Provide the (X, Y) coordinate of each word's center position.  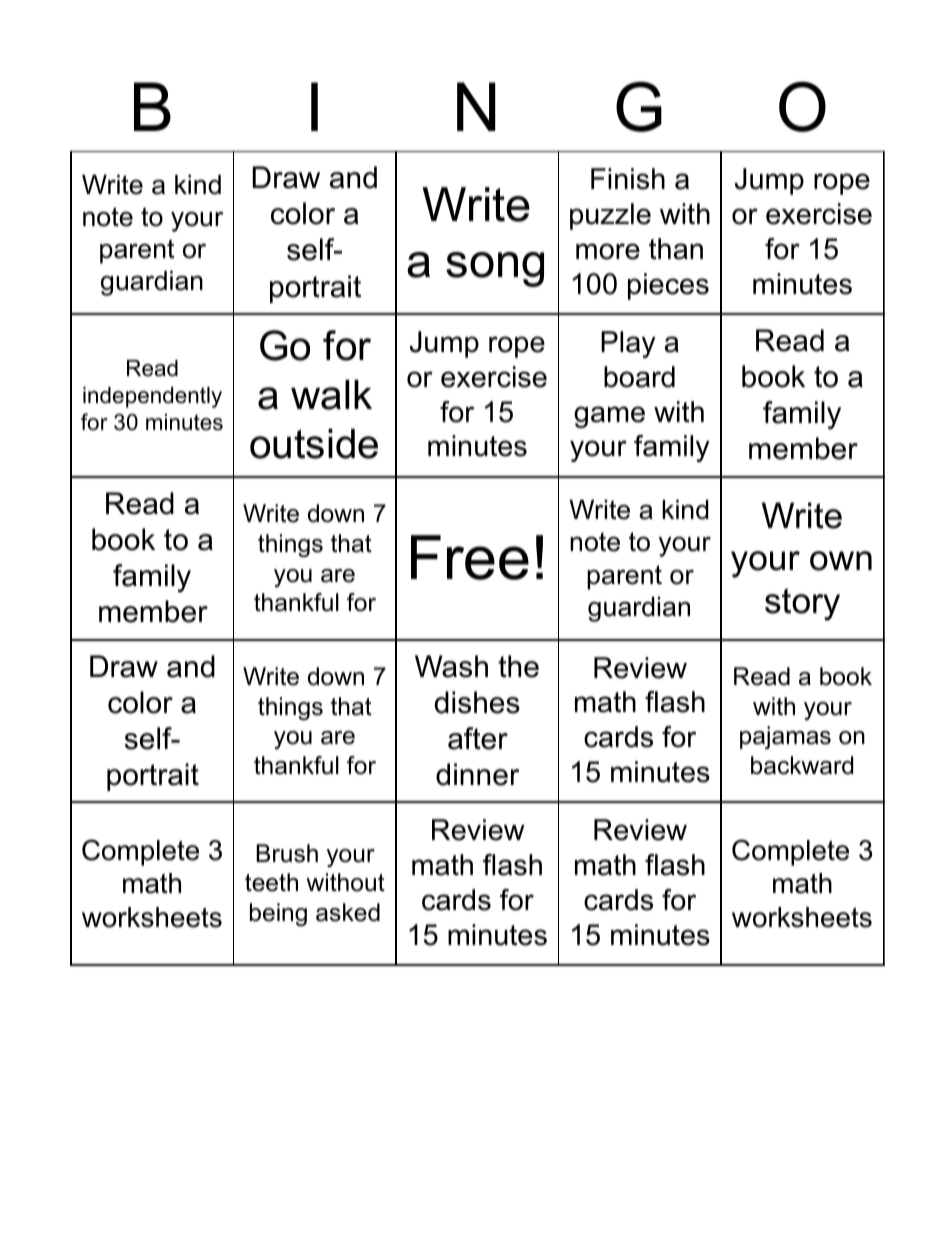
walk (331, 395)
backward (802, 765)
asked (348, 912)
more (608, 251)
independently (152, 397)
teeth (271, 882)
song (495, 269)
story (802, 604)
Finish (628, 179)
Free (470, 557)
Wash (451, 666)
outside (314, 444)
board (639, 377)
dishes (477, 702)
